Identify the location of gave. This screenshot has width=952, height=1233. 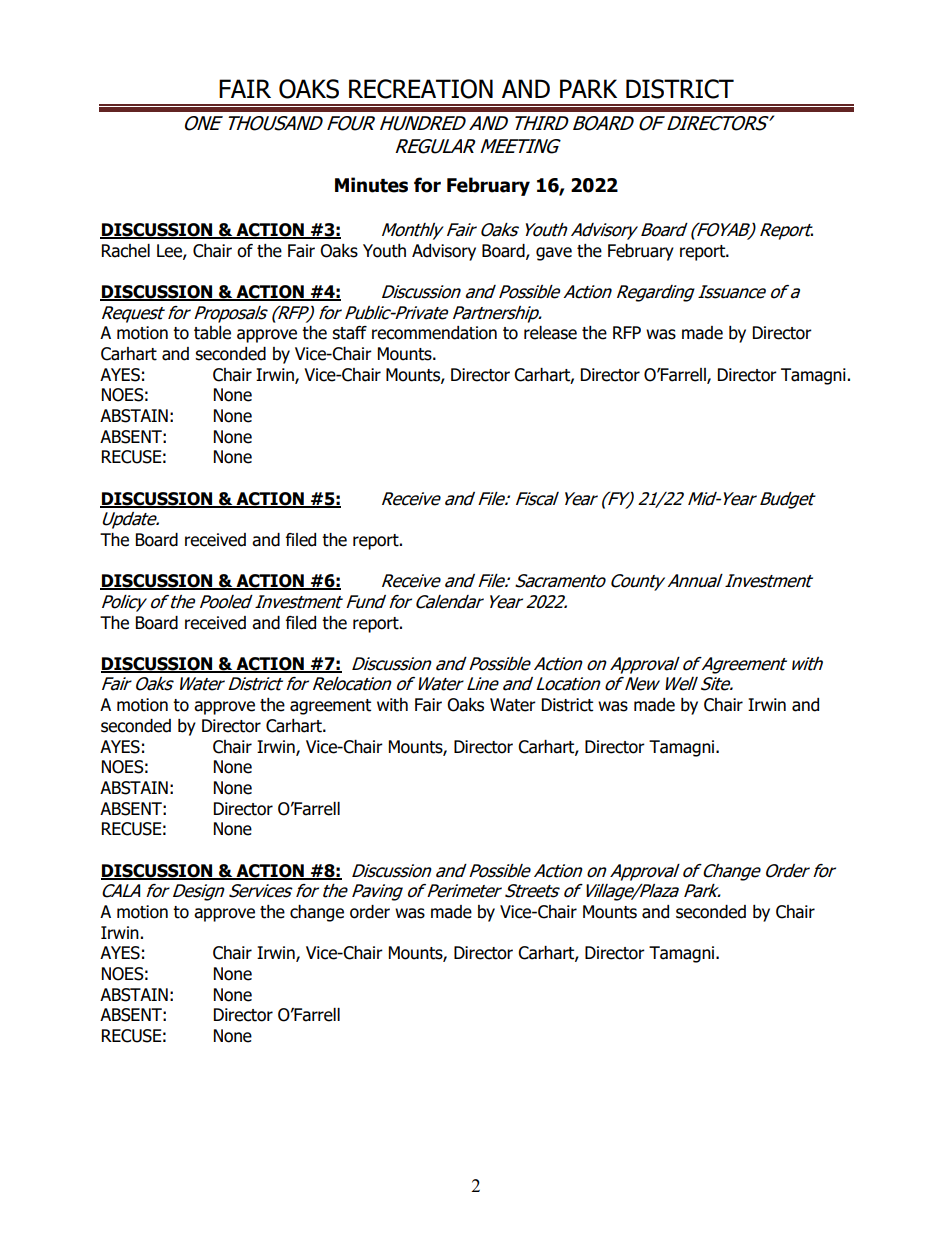
(554, 254).
